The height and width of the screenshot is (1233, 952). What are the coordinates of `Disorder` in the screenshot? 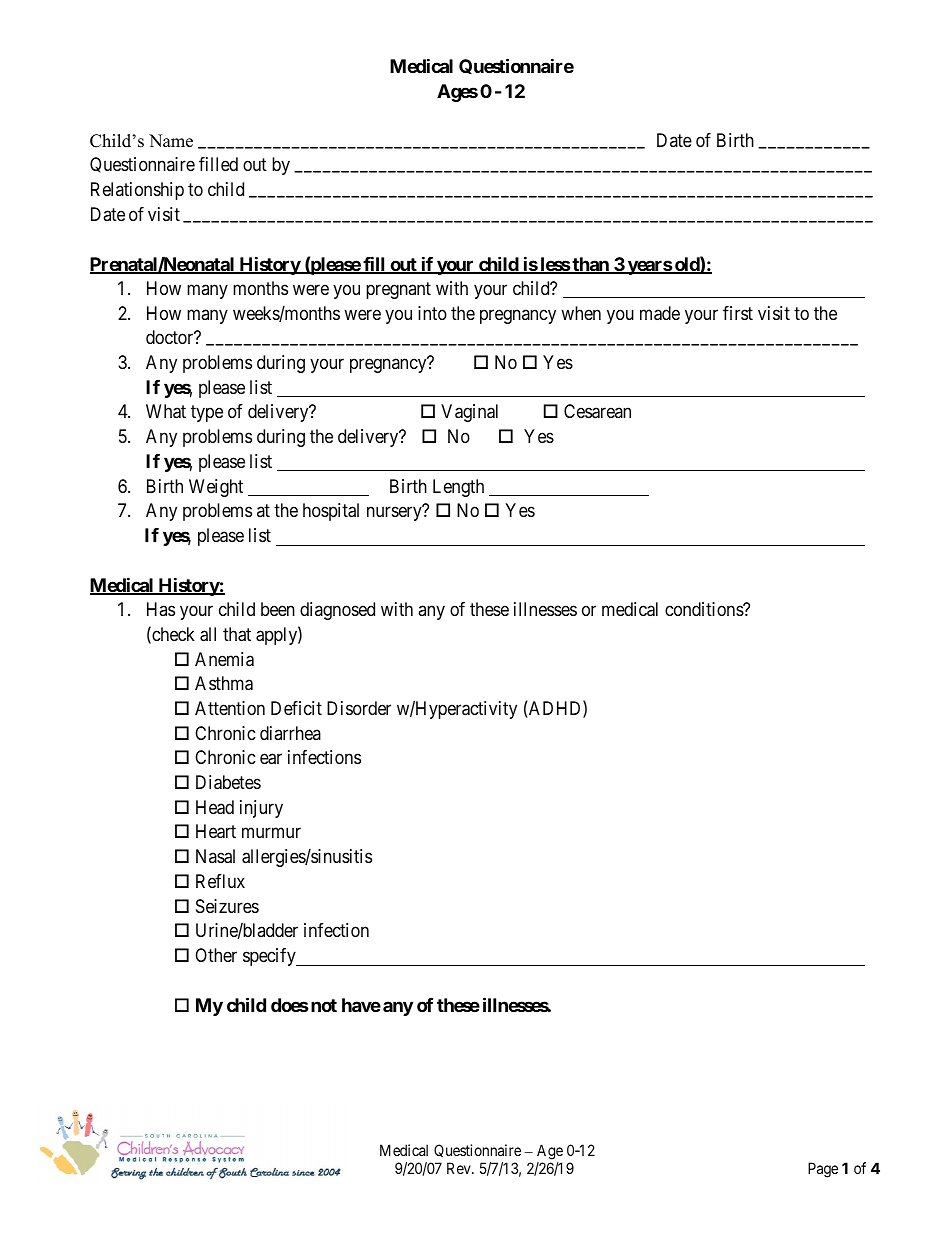 It's located at (359, 708).
